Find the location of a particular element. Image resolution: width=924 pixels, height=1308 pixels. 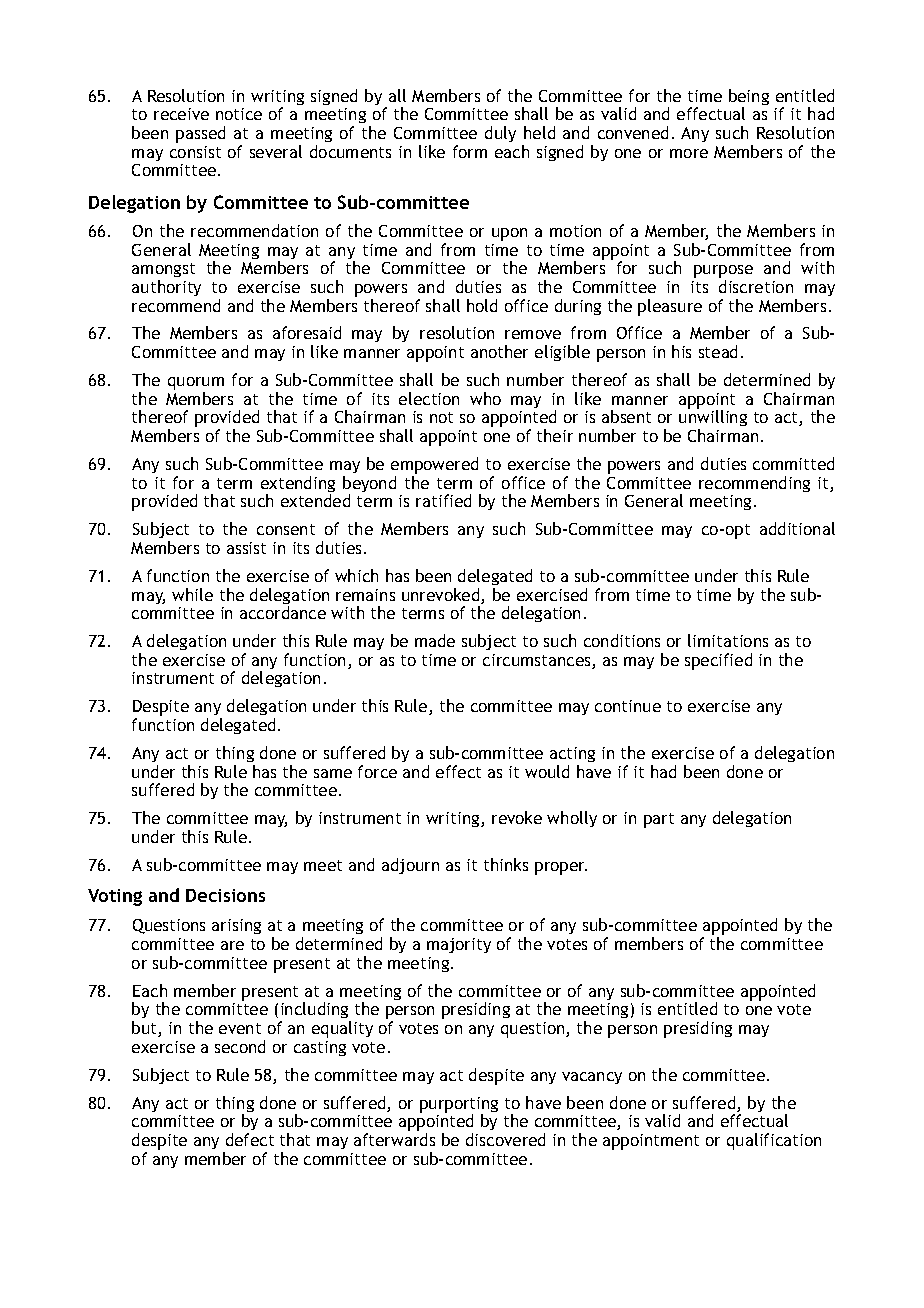

purporting is located at coordinates (459, 1106).
